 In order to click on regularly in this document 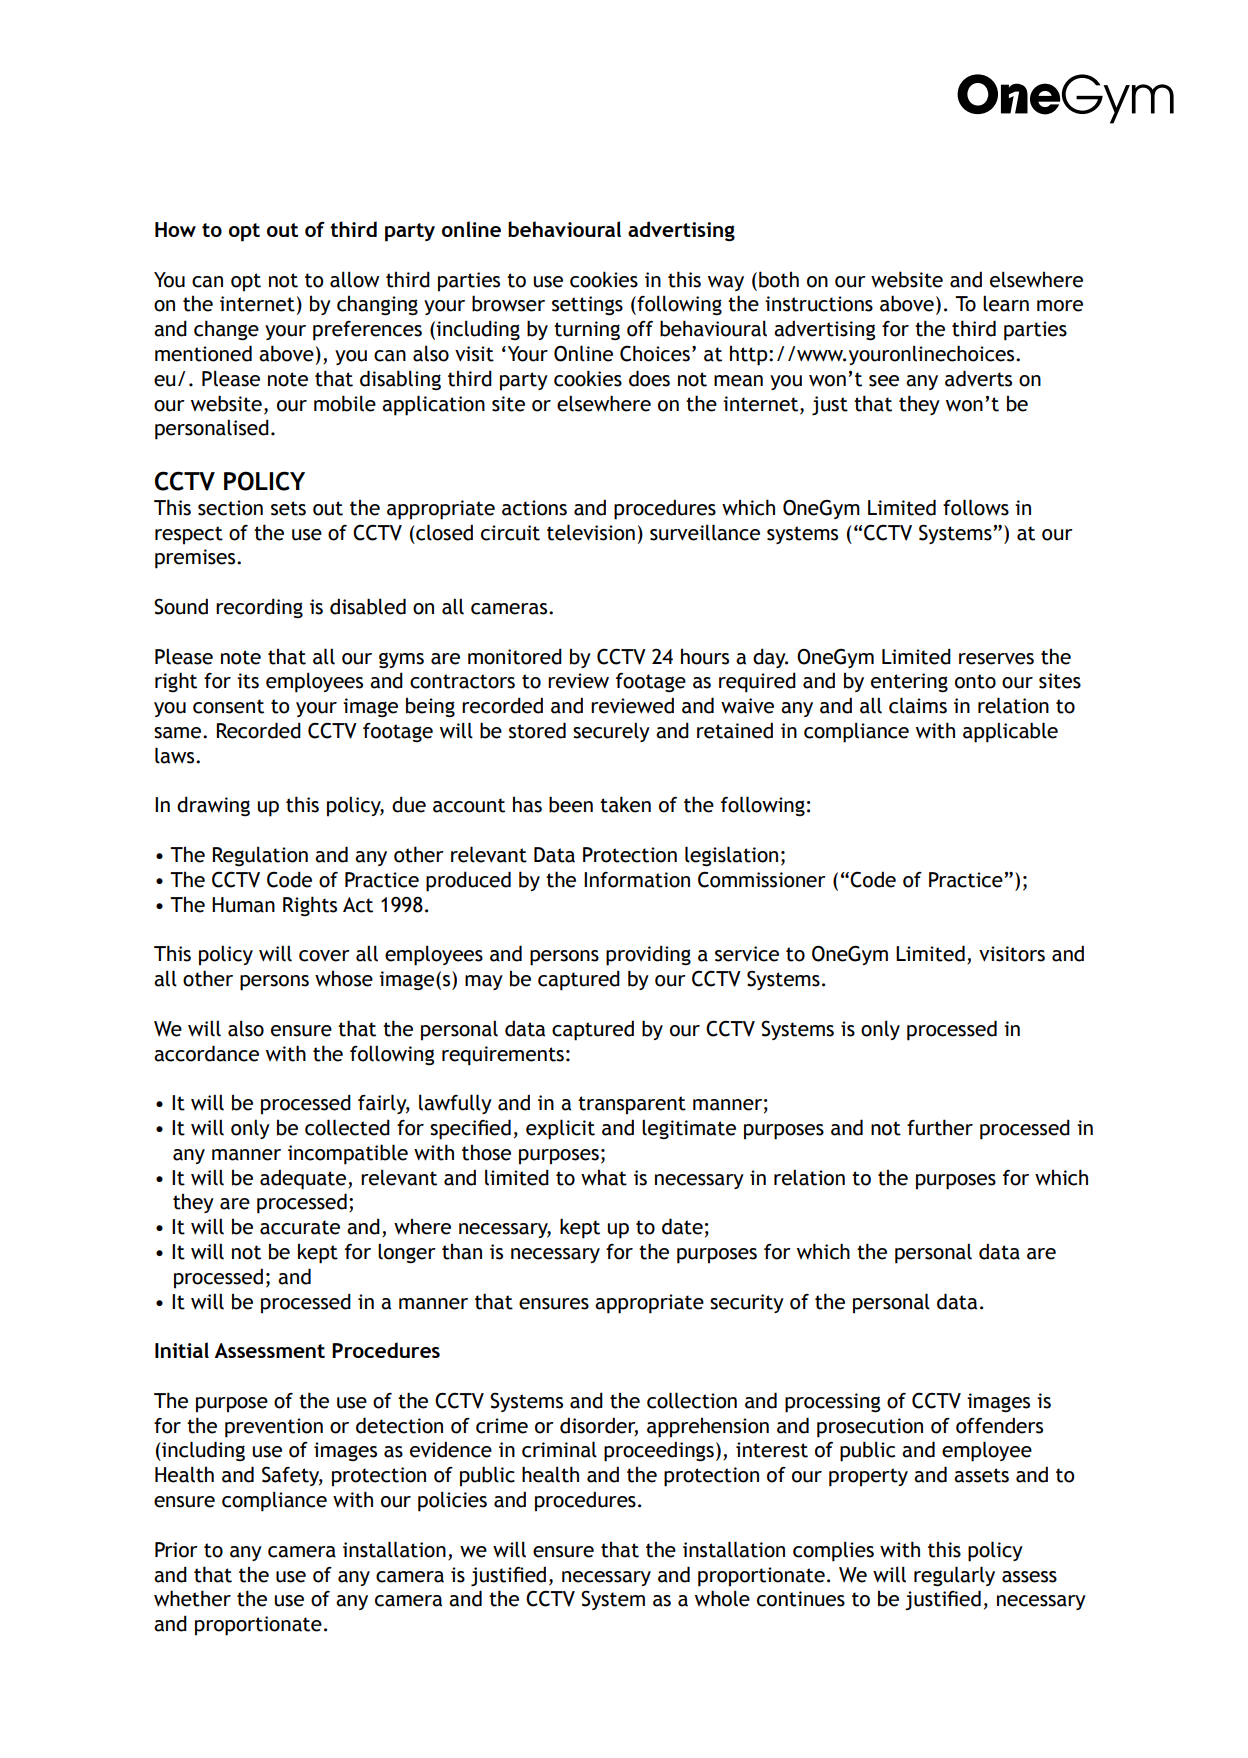, I will do `click(954, 1576)`.
